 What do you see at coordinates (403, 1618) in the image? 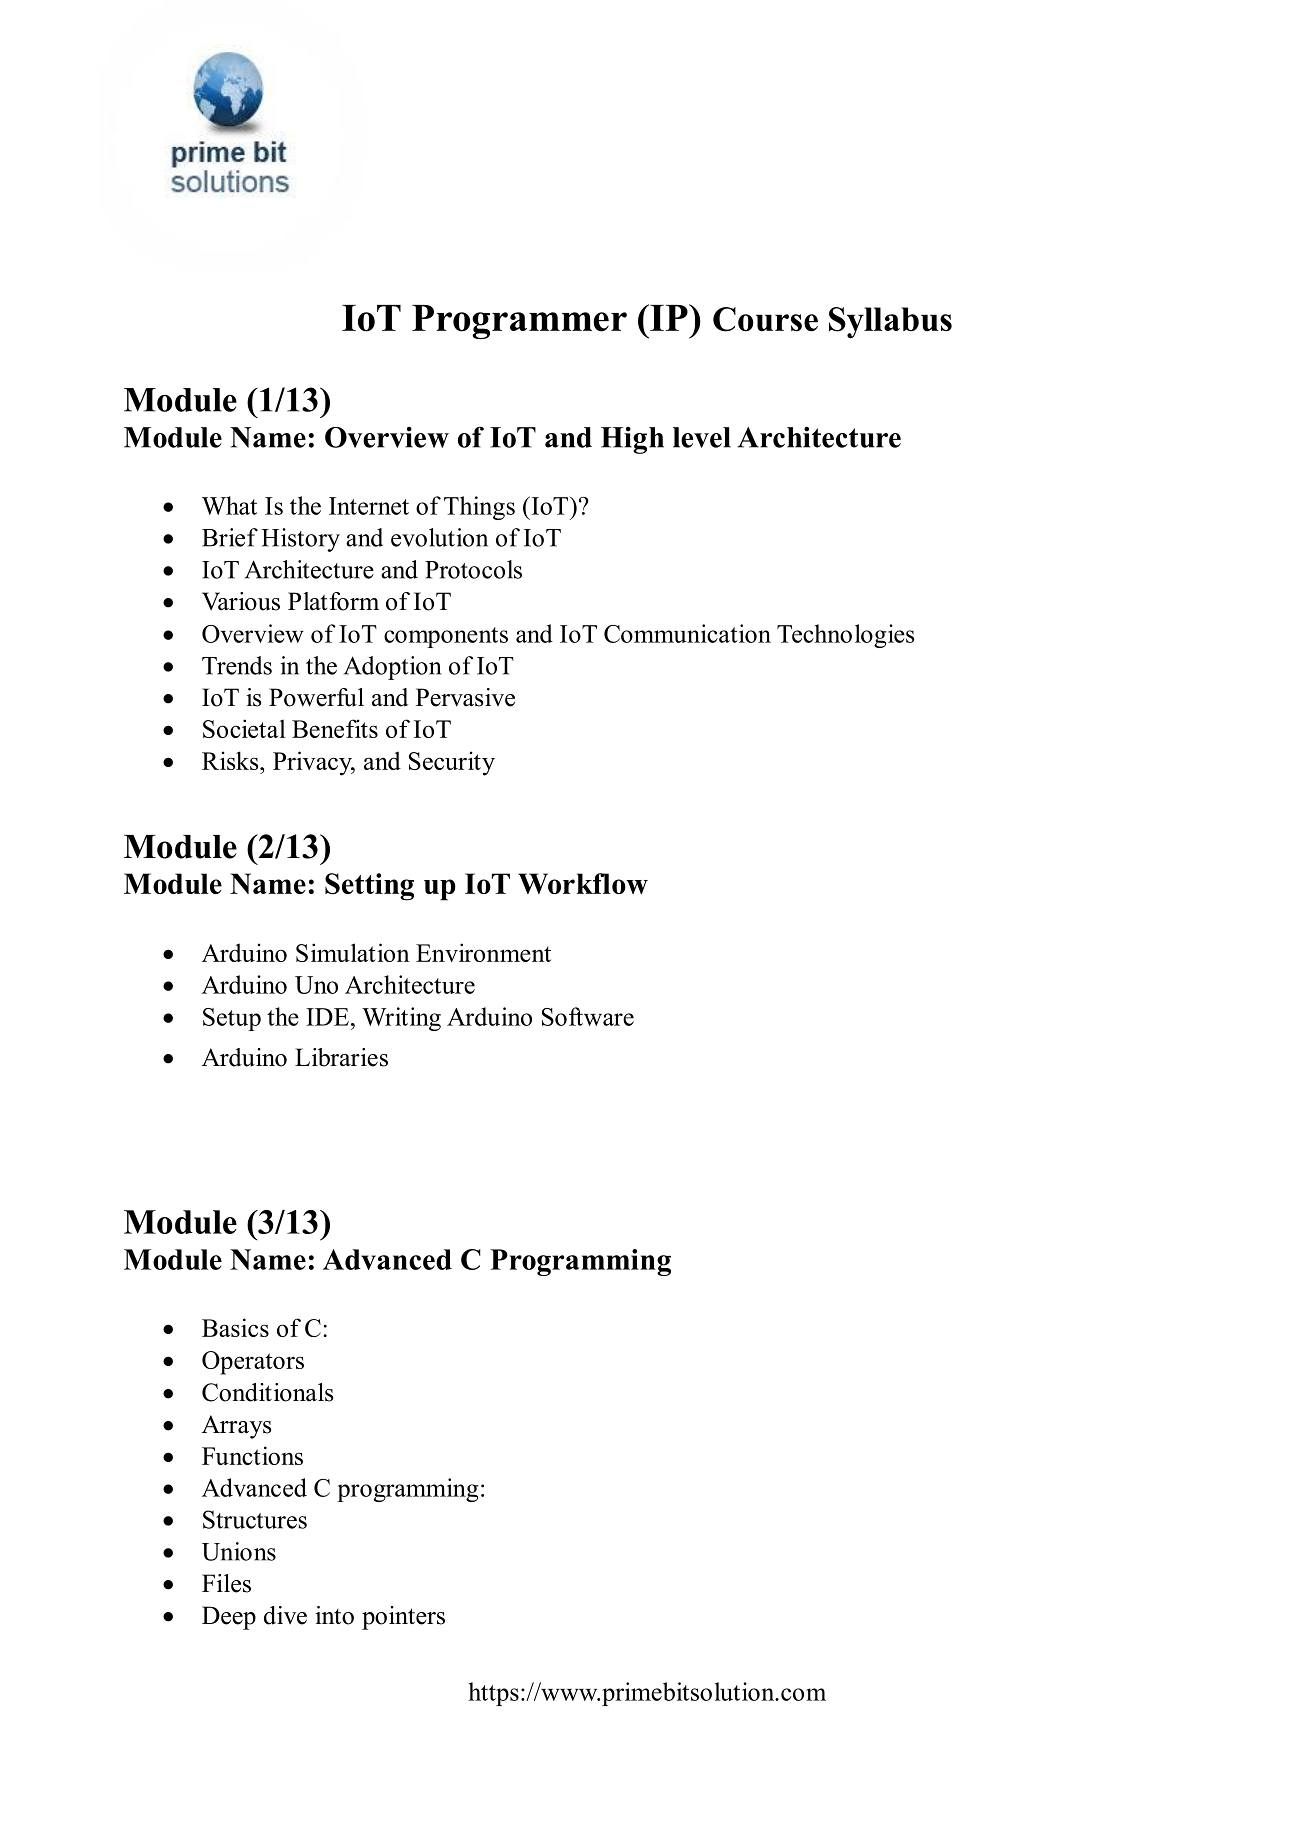
I see `pointers` at bounding box center [403, 1618].
